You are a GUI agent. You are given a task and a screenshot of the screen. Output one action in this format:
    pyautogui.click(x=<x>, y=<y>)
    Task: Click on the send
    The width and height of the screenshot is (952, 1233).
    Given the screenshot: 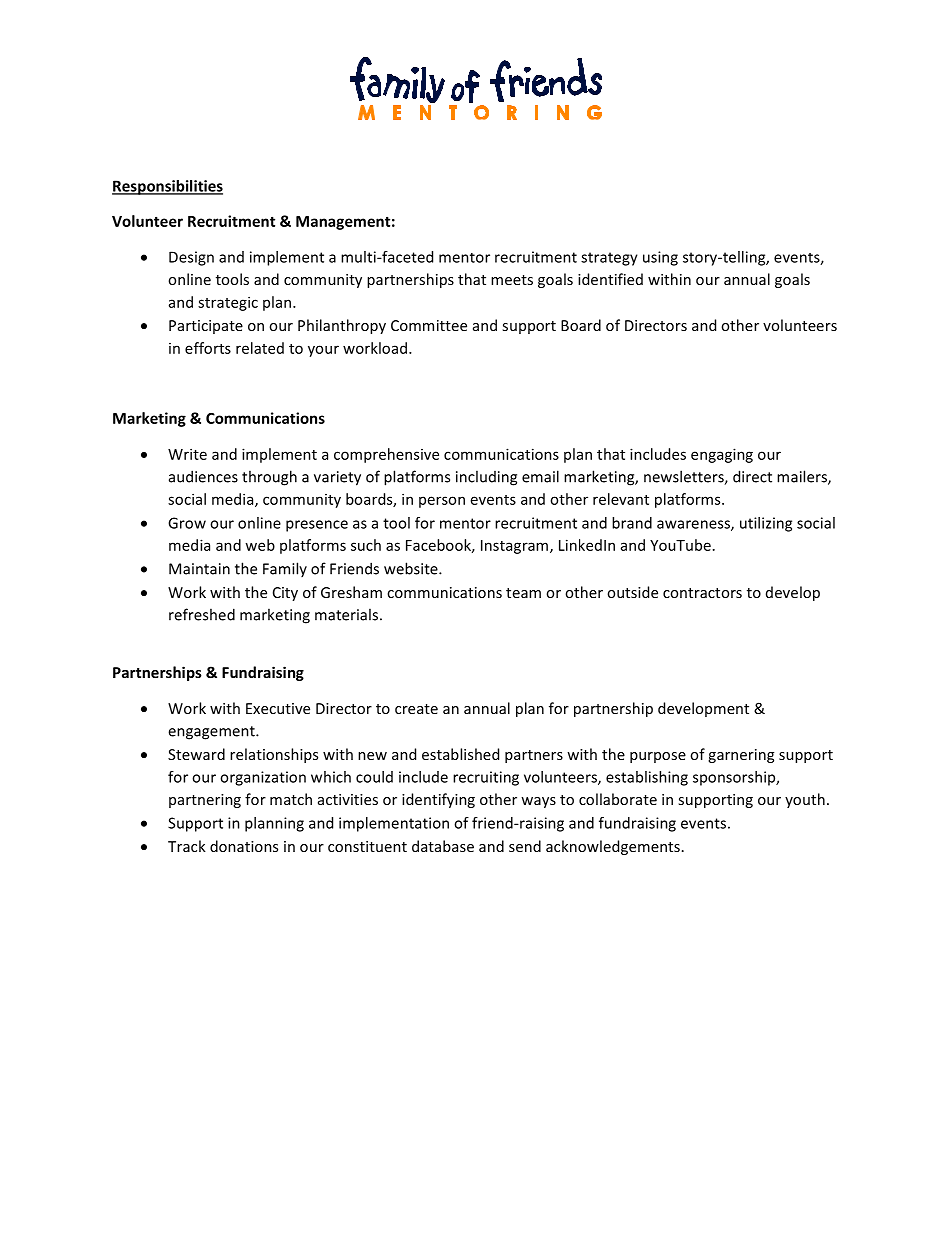 What is the action you would take?
    pyautogui.click(x=525, y=846)
